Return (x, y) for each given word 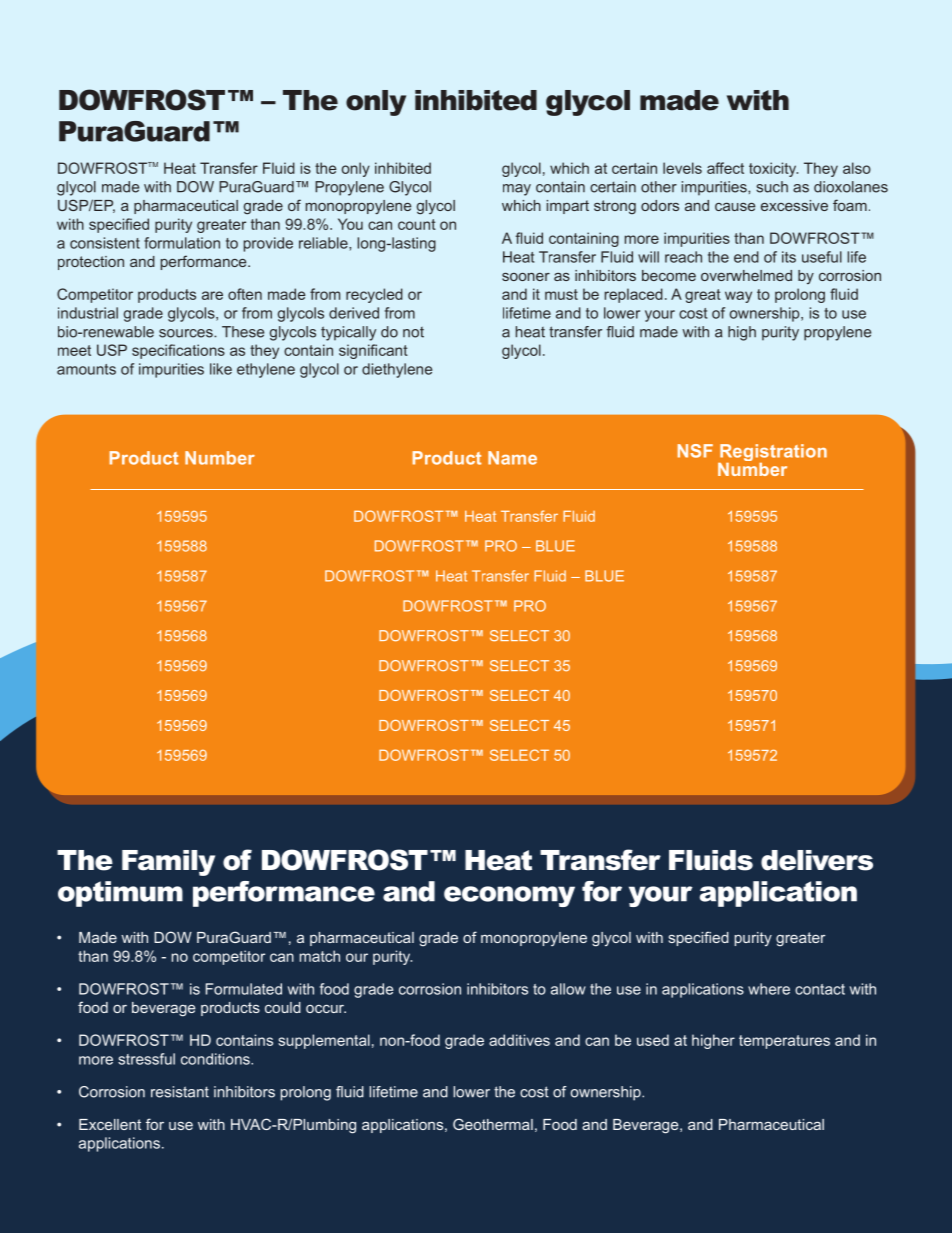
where (769, 989)
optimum (120, 894)
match (320, 956)
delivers (817, 860)
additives (519, 1040)
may (517, 190)
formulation (182, 243)
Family (168, 863)
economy (509, 896)
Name (512, 458)
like (221, 369)
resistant (180, 1092)
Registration (772, 454)
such (772, 187)
